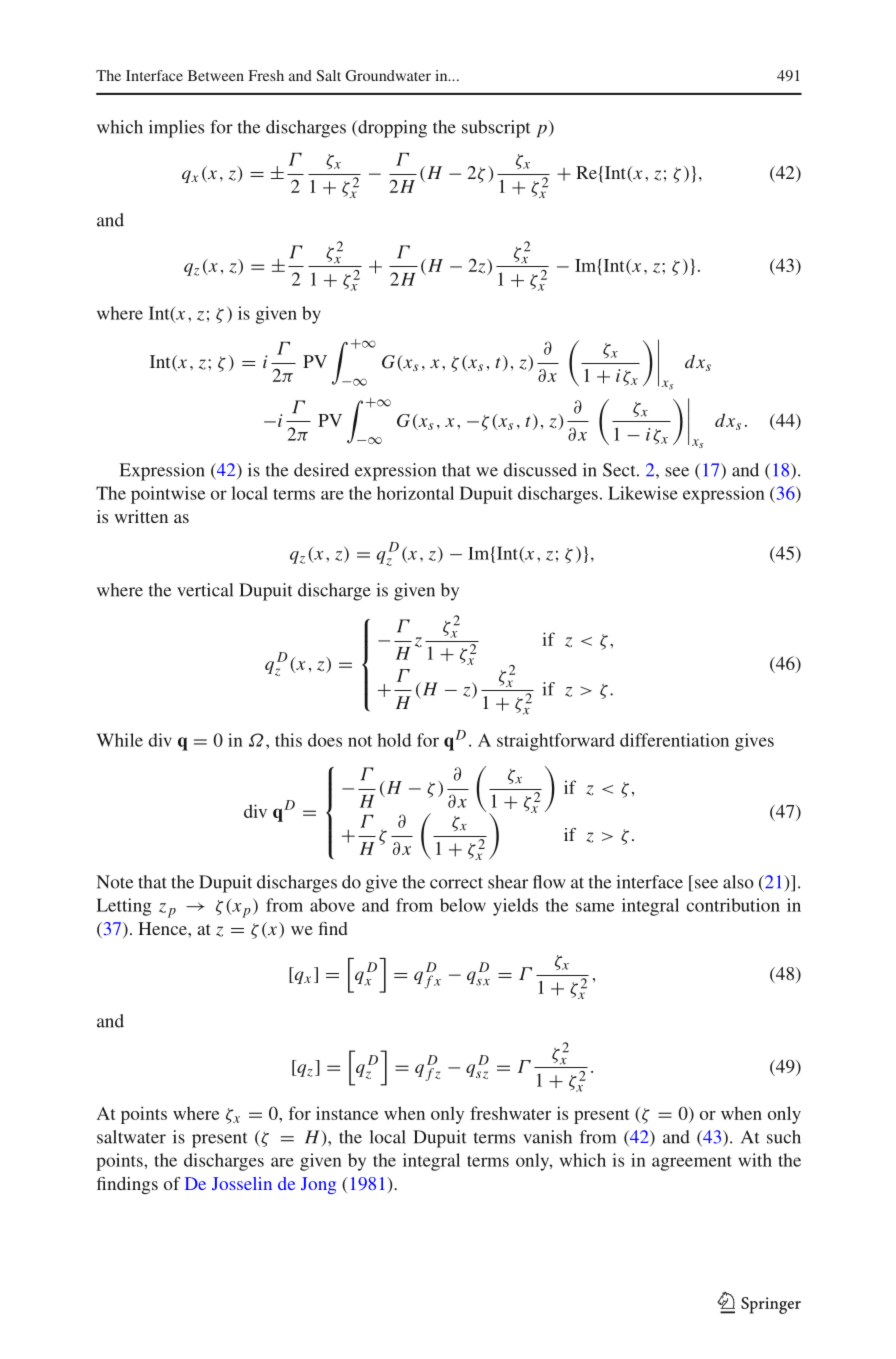  I want to click on Likewise, so click(643, 493).
